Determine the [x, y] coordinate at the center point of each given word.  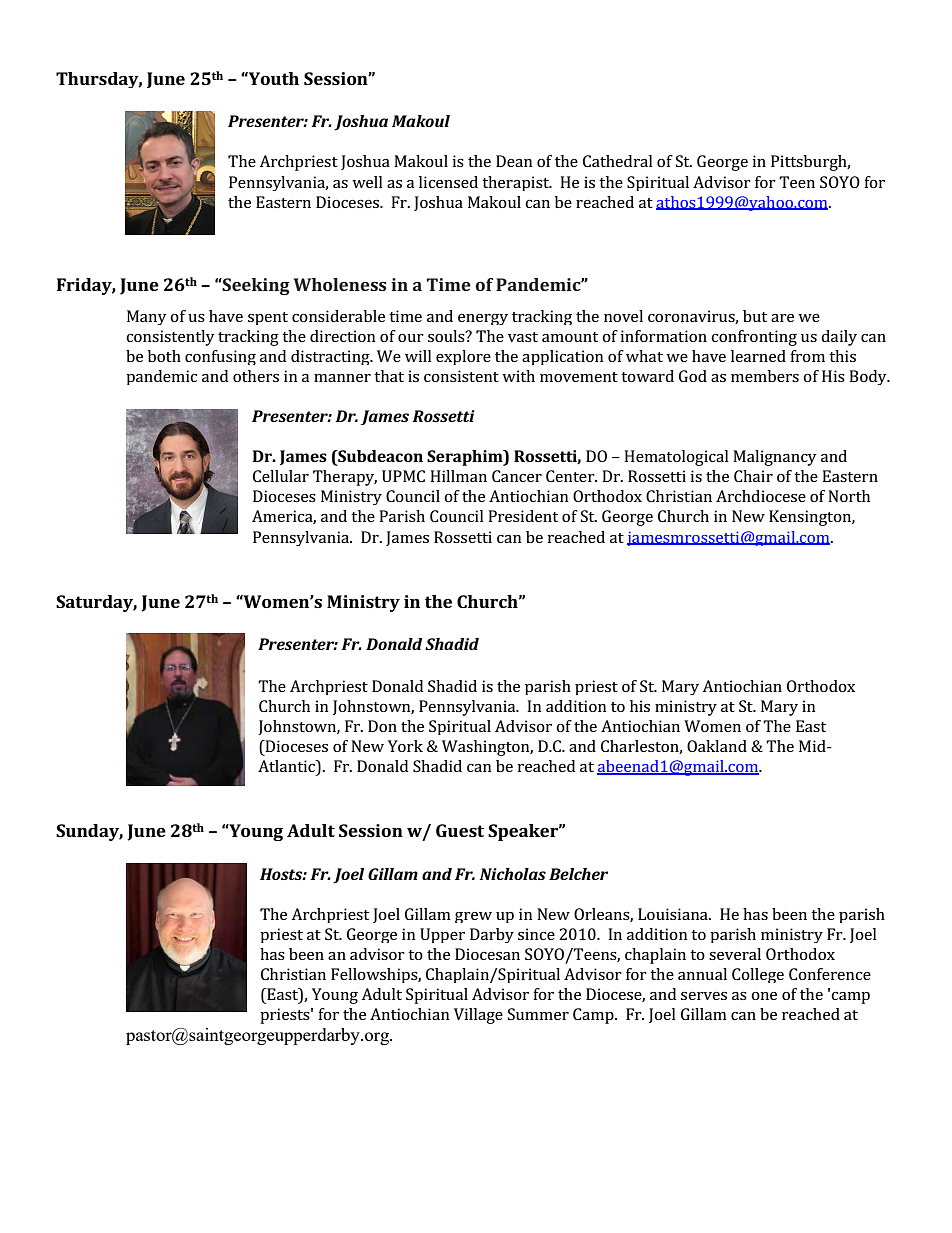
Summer [538, 1014]
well [367, 182]
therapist [516, 183]
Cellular [281, 476]
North [849, 496]
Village [478, 1016]
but [755, 316]
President [523, 516]
